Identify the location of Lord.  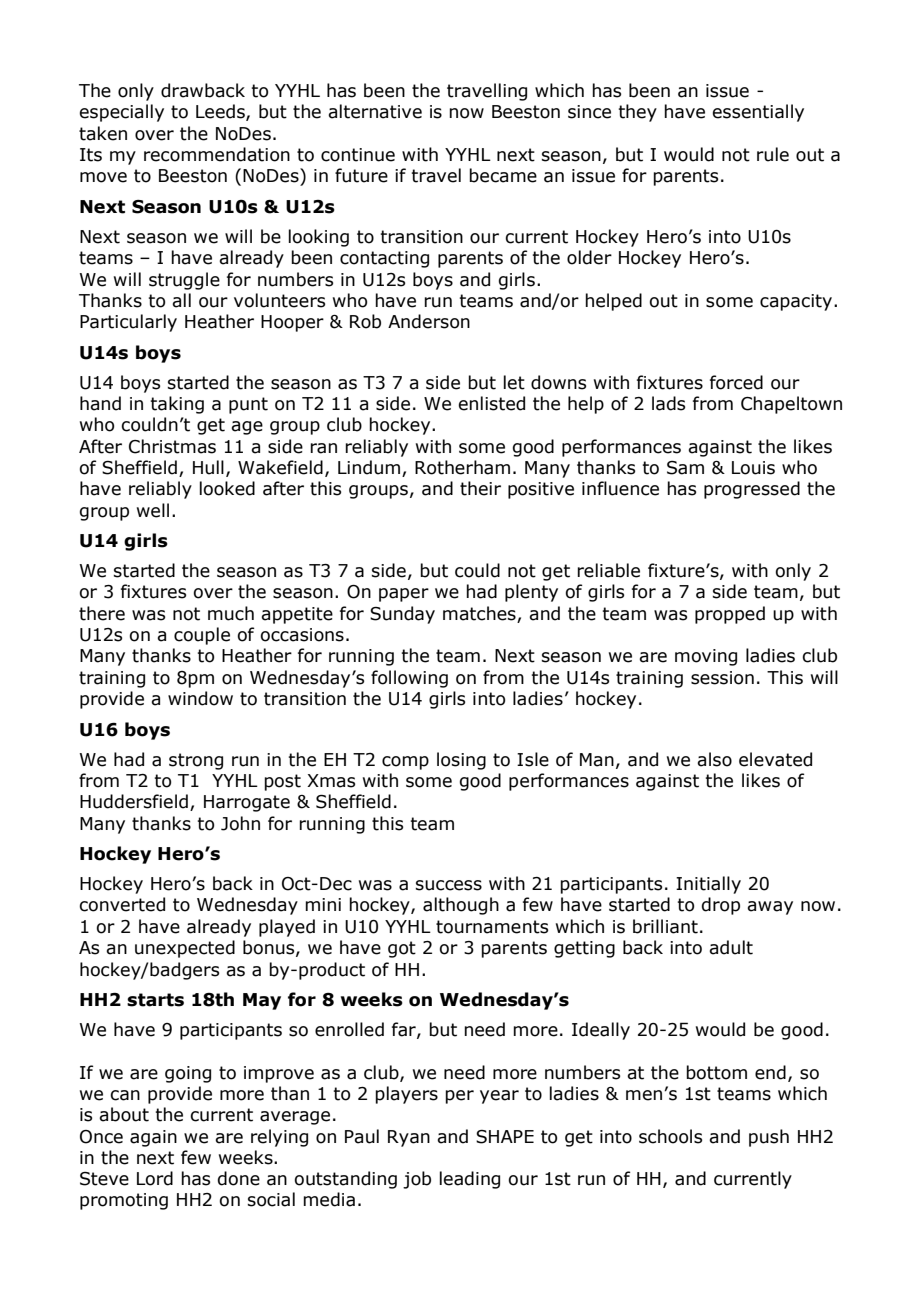
(155, 1178).
